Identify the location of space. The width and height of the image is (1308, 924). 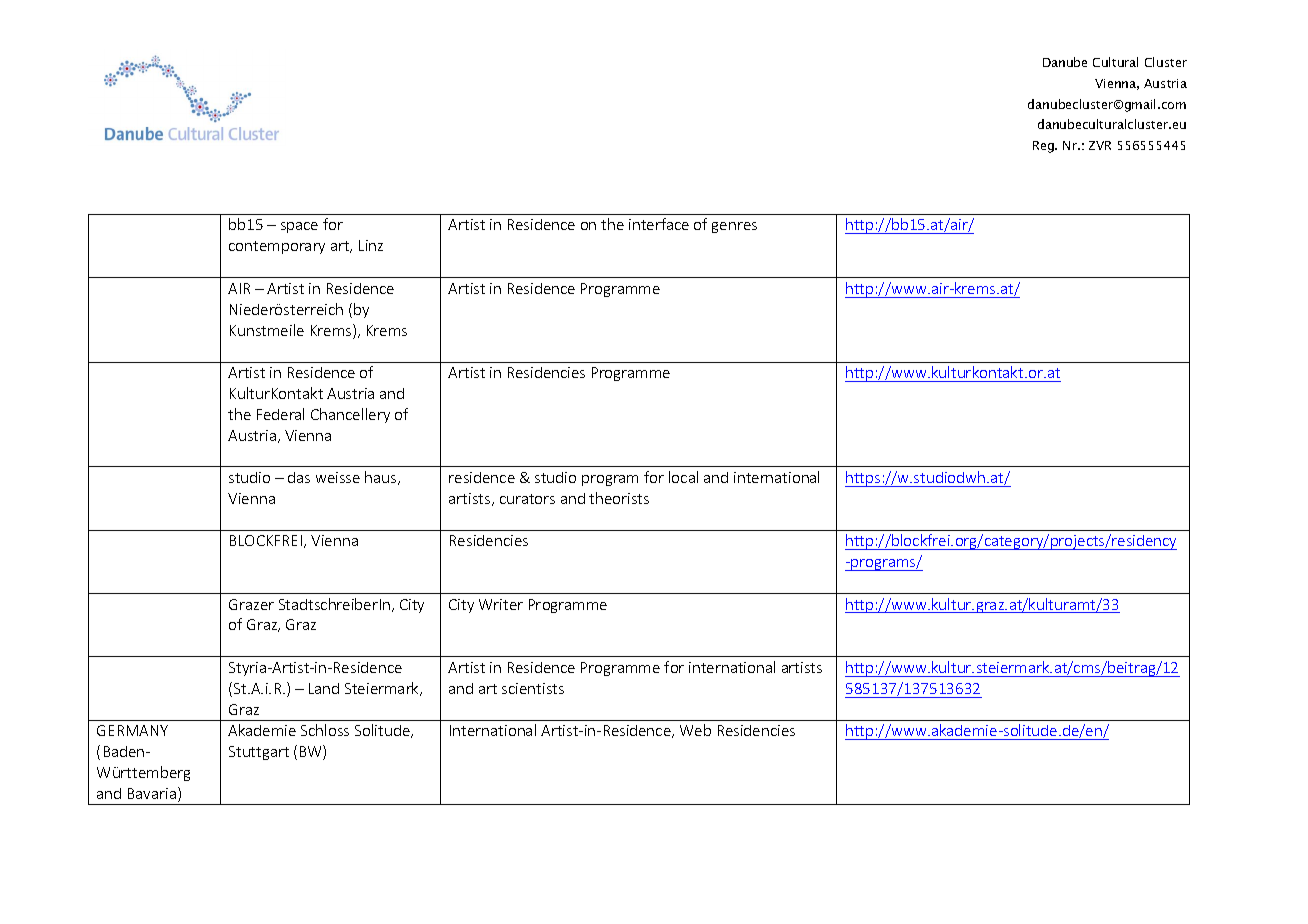
(299, 227).
